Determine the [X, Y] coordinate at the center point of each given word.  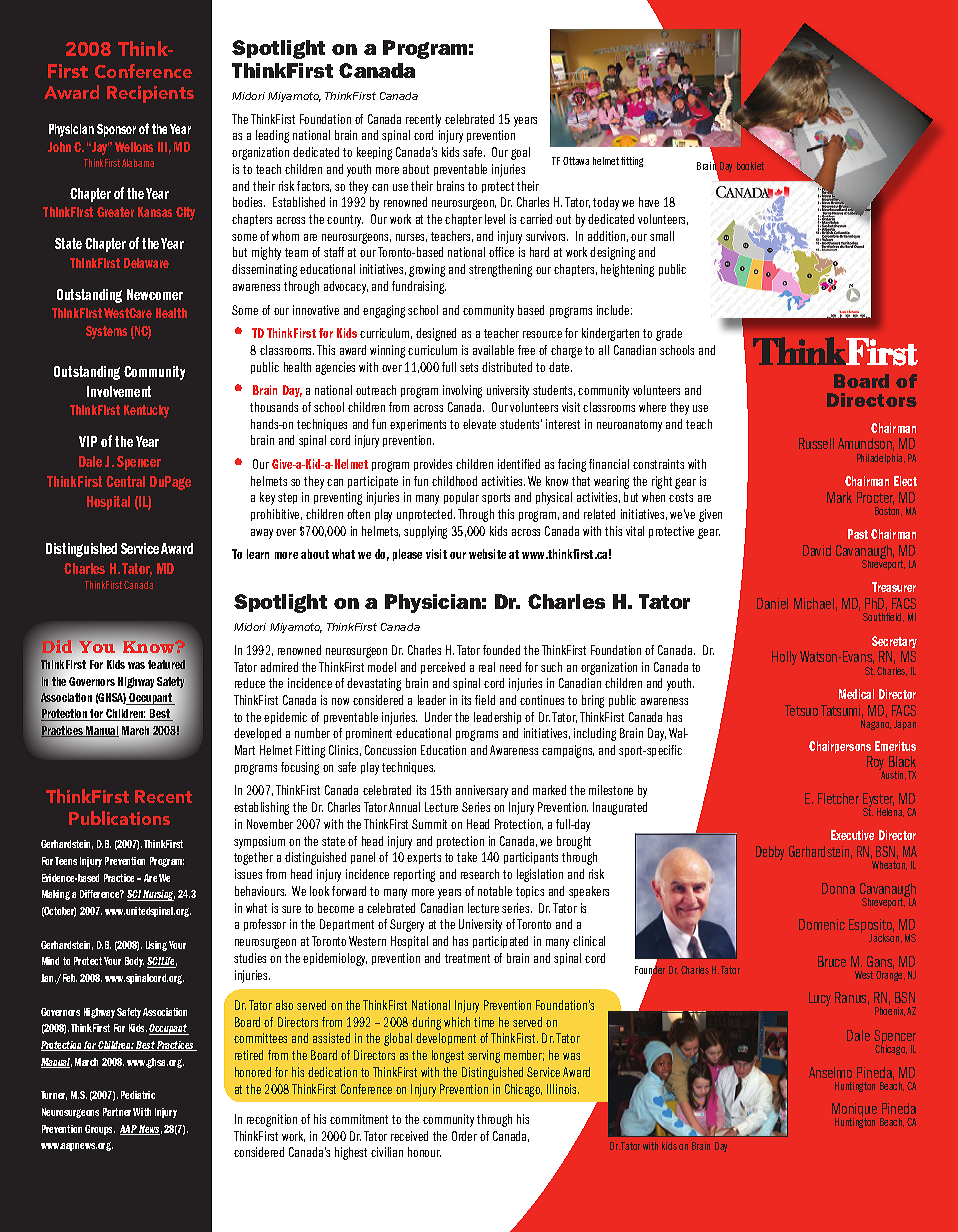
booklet [750, 166]
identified [519, 464]
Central [125, 481]
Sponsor [116, 130]
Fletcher [838, 798]
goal [520, 153]
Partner [117, 1112]
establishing [261, 808]
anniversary [482, 791]
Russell [816, 443]
